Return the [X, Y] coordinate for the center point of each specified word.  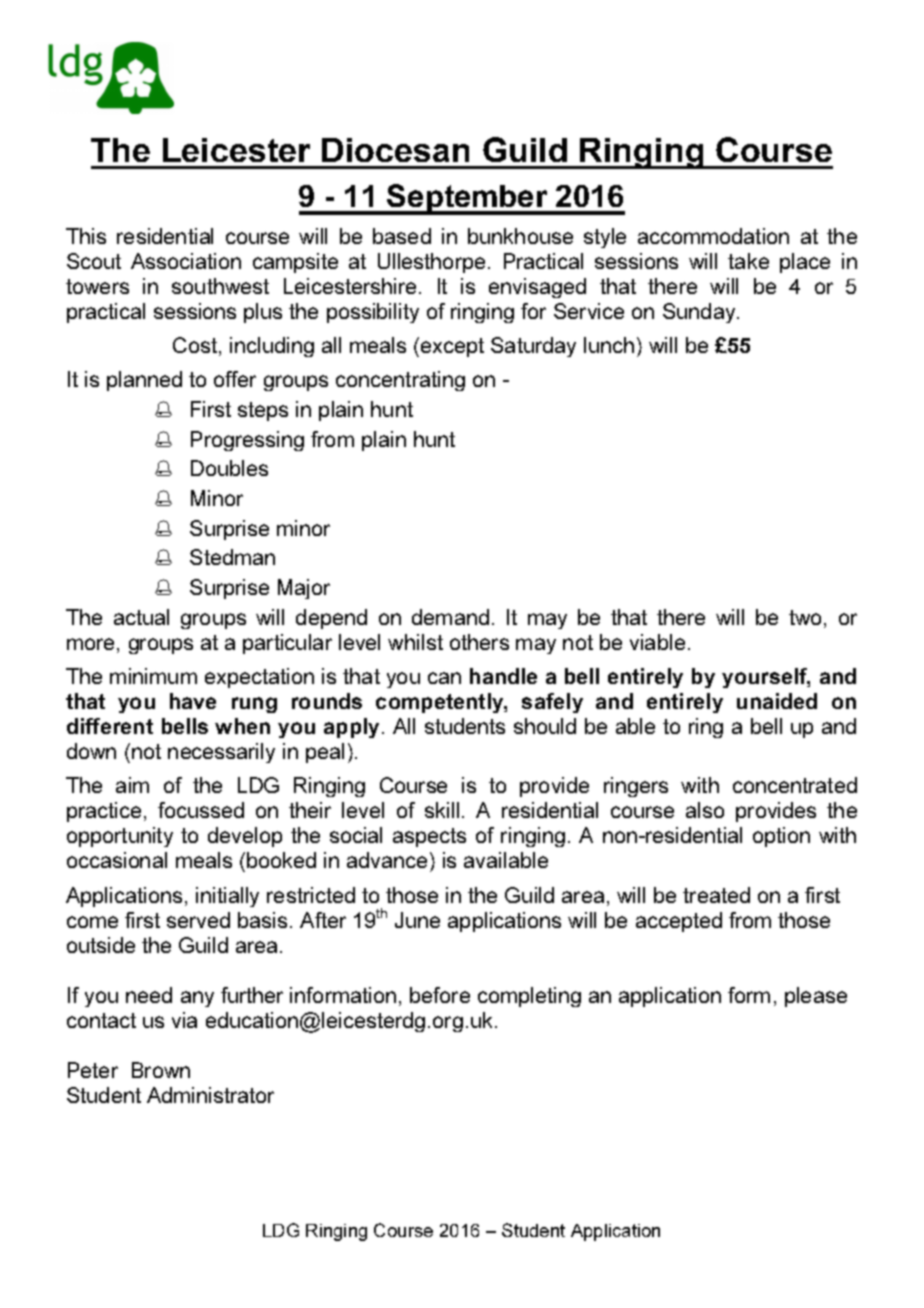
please [816, 997]
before [440, 995]
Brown [161, 1070]
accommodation [713, 236]
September [468, 199]
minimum [153, 676]
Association [186, 261]
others [479, 642]
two [805, 617]
